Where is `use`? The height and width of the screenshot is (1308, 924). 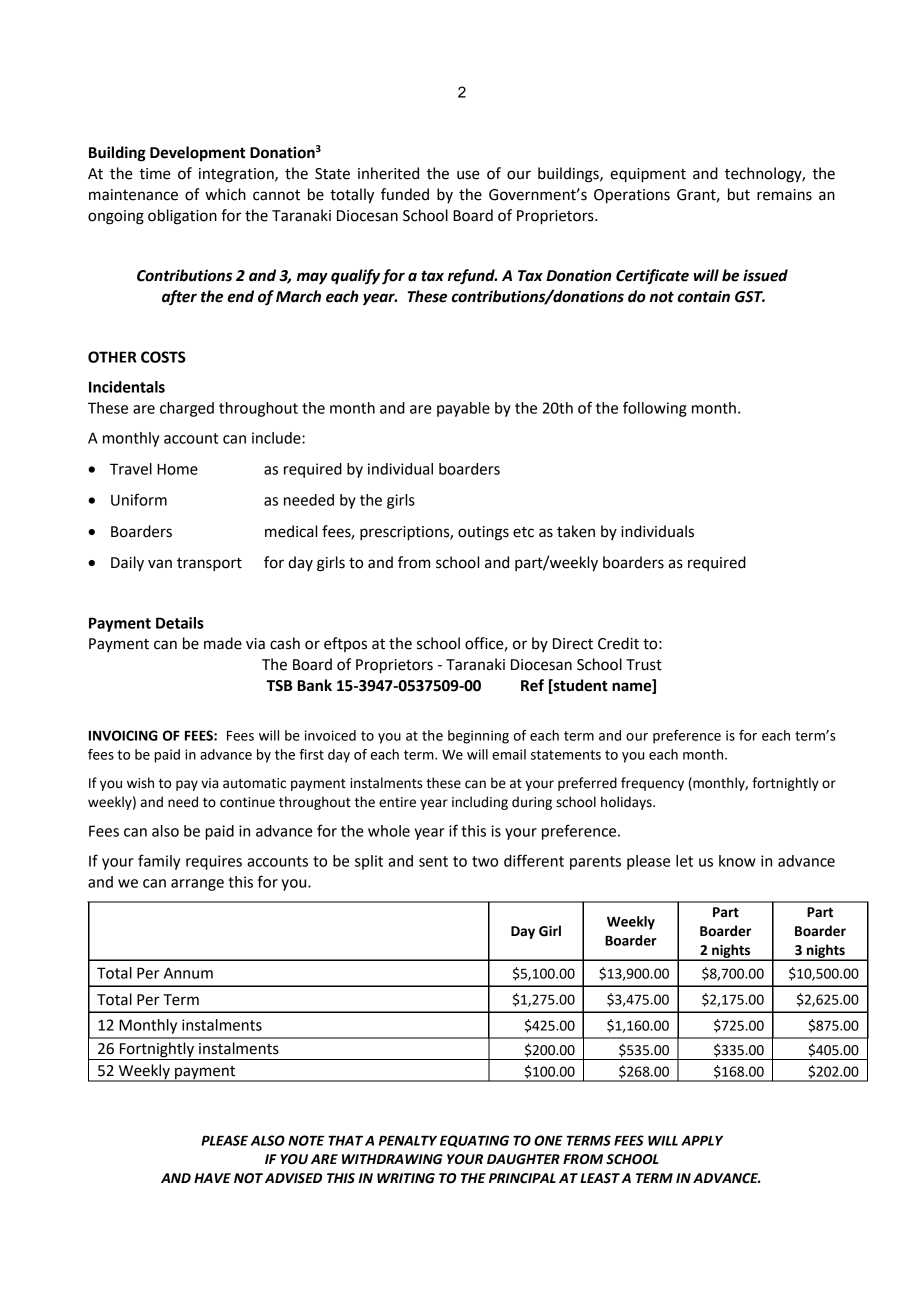 use is located at coordinates (468, 175).
